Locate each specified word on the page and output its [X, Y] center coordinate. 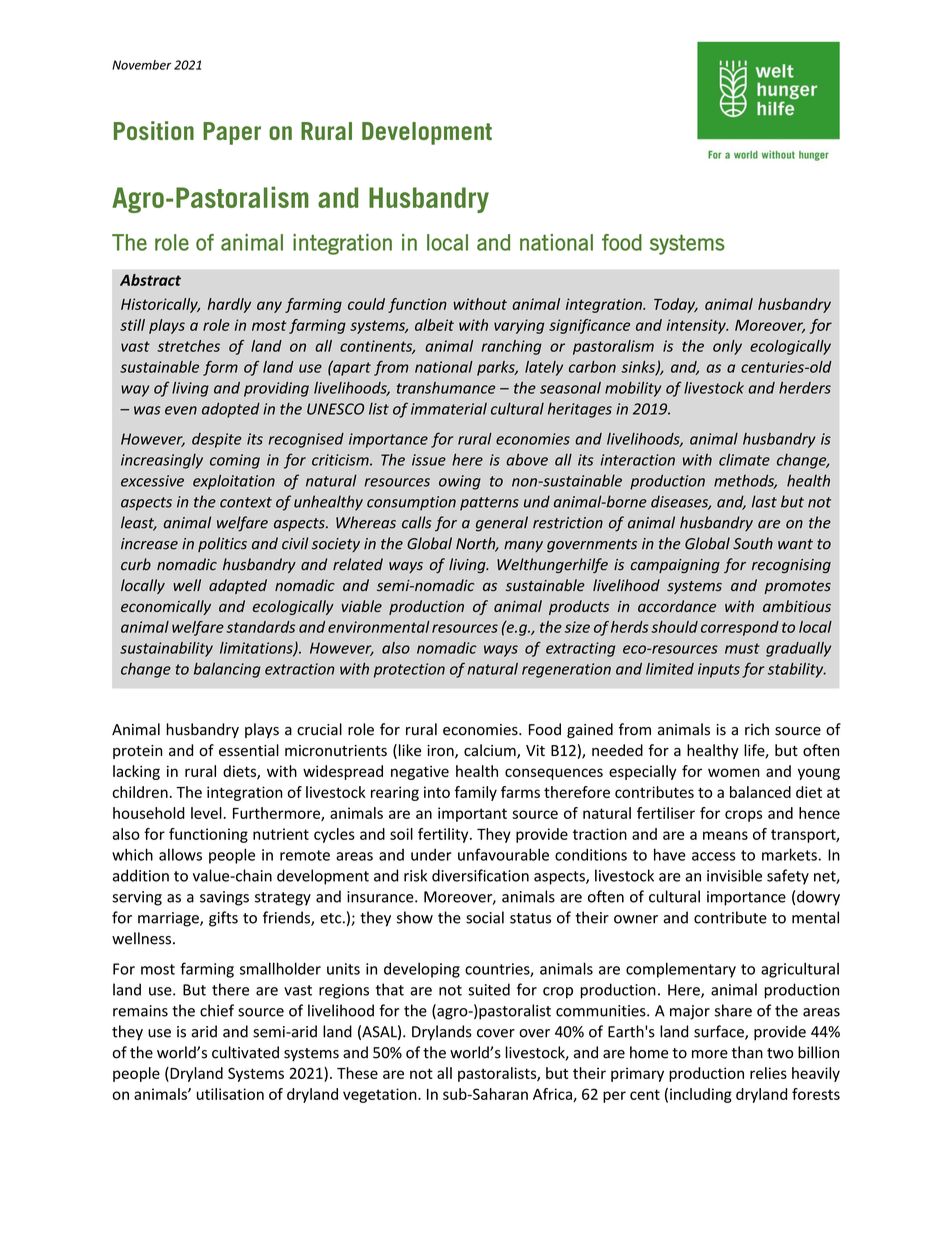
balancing [227, 670]
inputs [719, 670]
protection [409, 670]
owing [460, 482]
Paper [232, 133]
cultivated [245, 1052]
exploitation [234, 482]
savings [224, 898]
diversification [480, 875]
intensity [697, 326]
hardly [229, 305]
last [764, 501]
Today [676, 305]
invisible [734, 875]
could [366, 304]
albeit [434, 325]
